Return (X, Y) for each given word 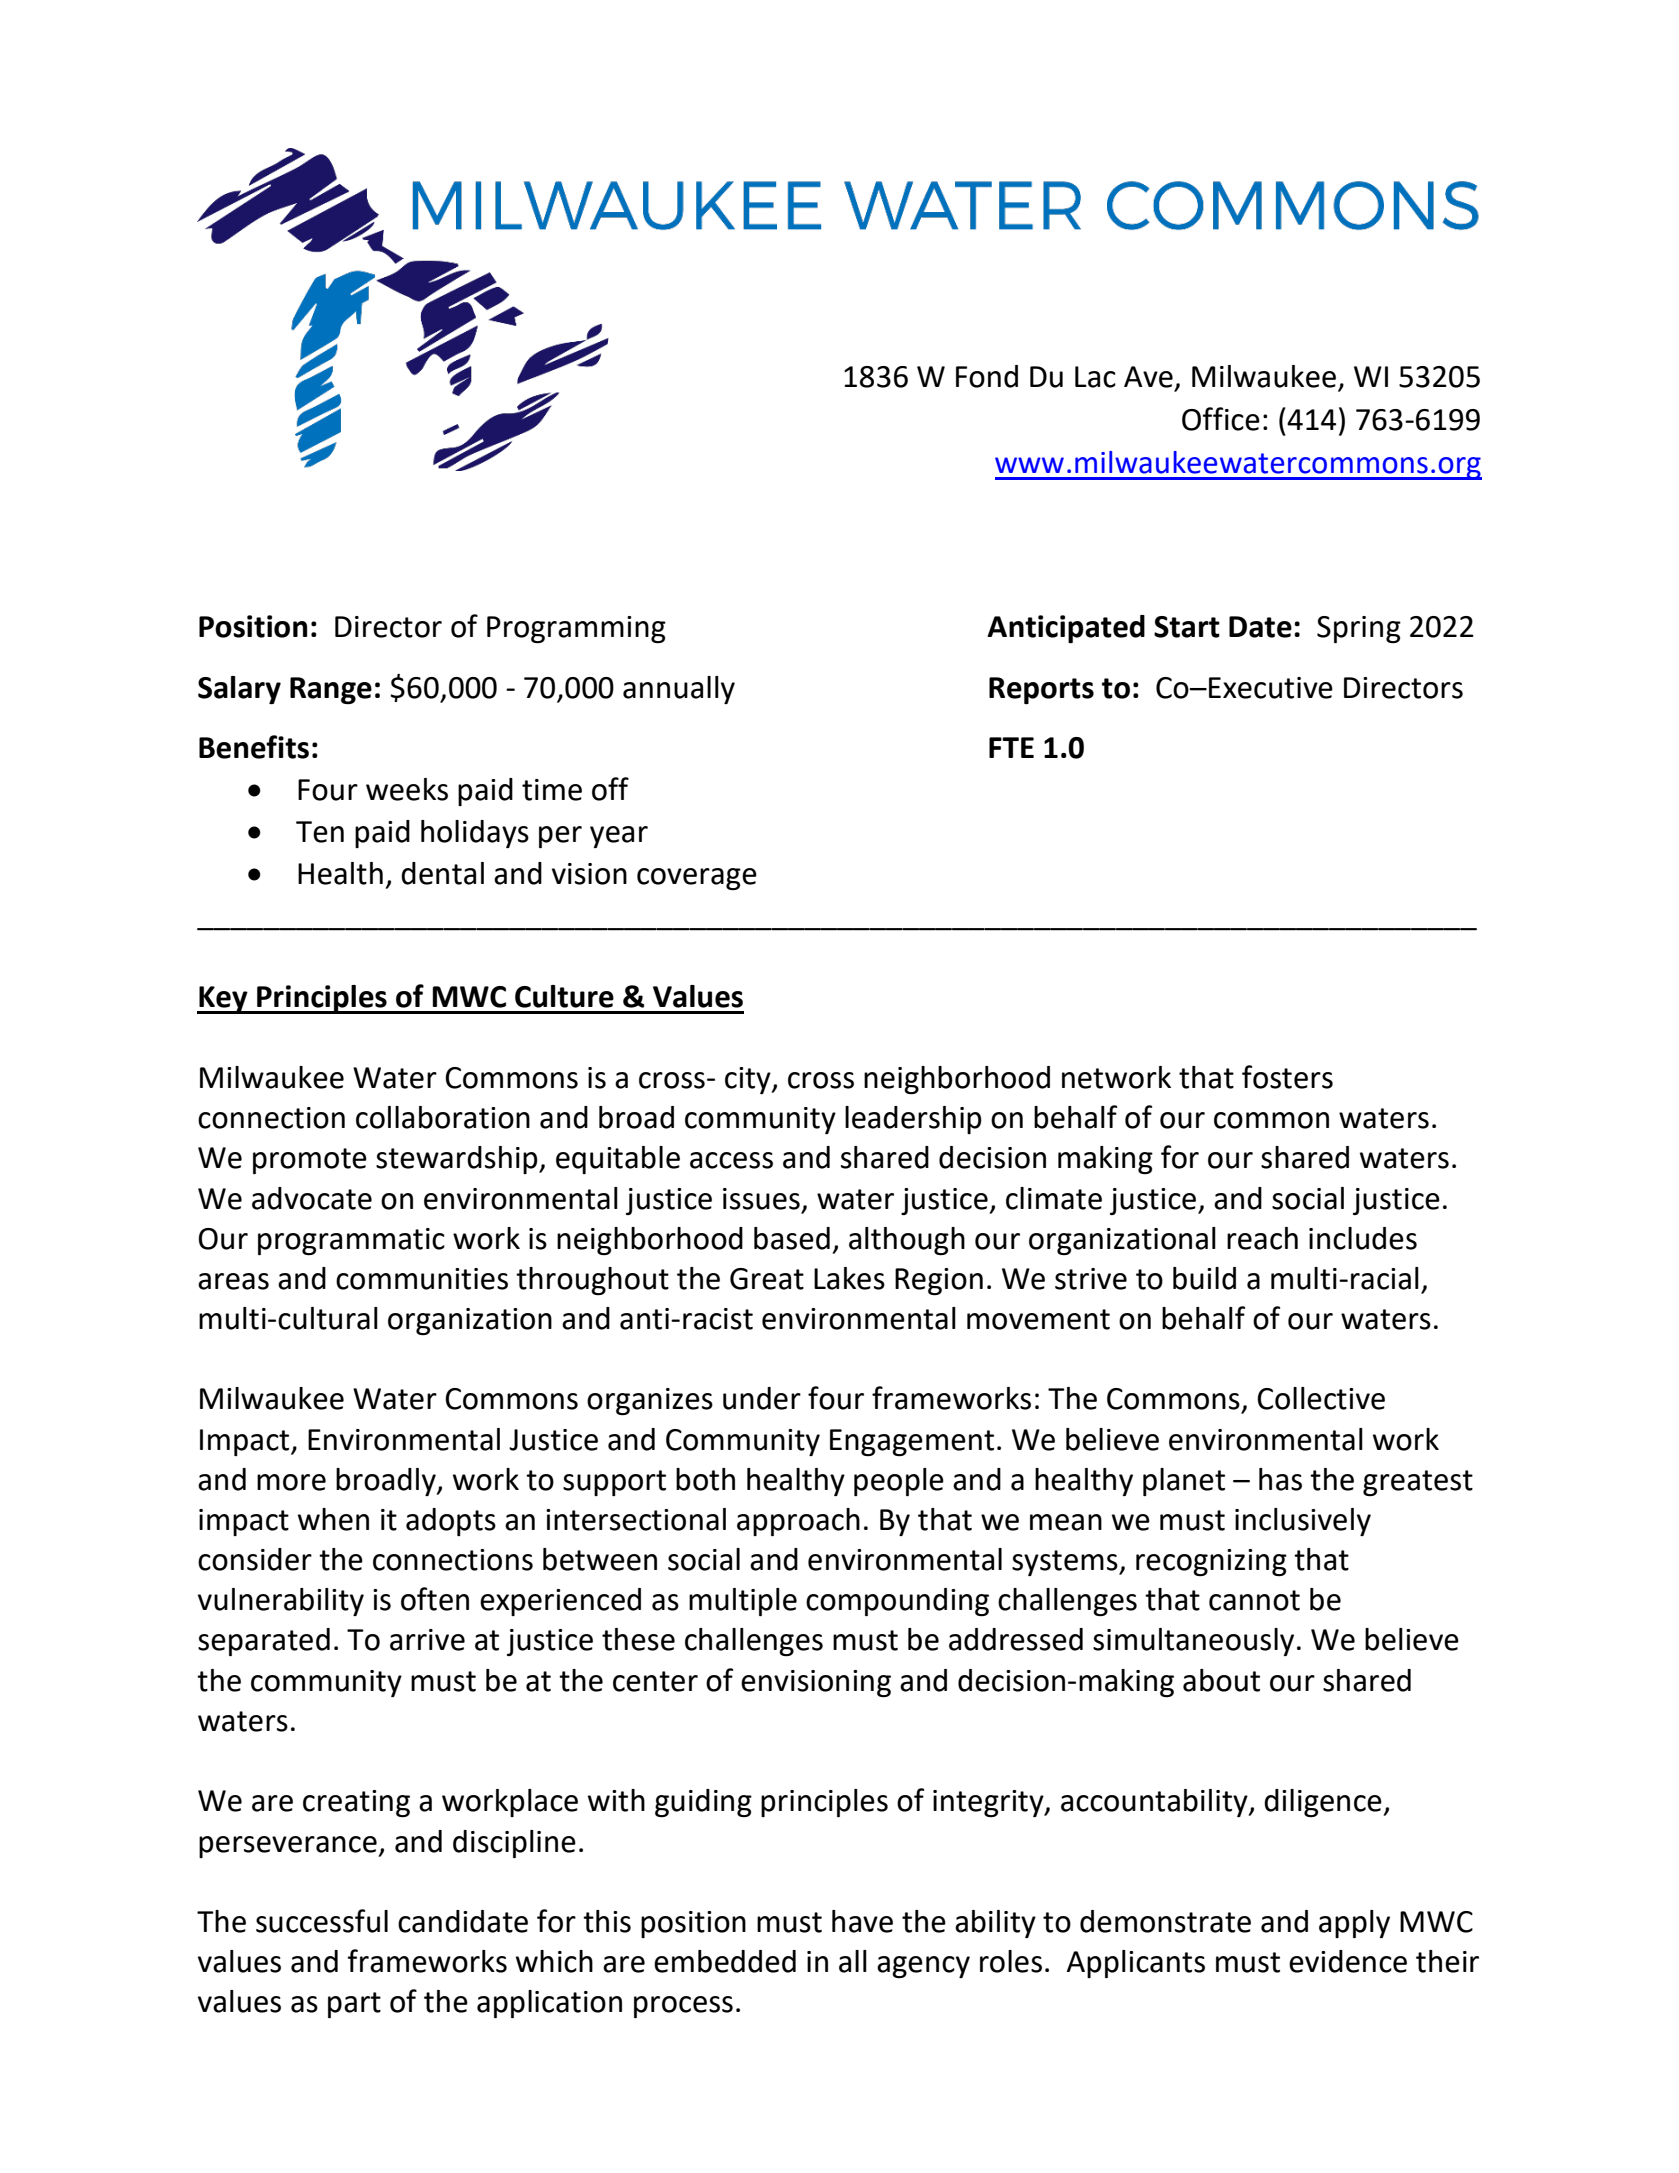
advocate (312, 1198)
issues (761, 1199)
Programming (576, 629)
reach (1262, 1238)
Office (1221, 419)
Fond (987, 376)
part (354, 2005)
